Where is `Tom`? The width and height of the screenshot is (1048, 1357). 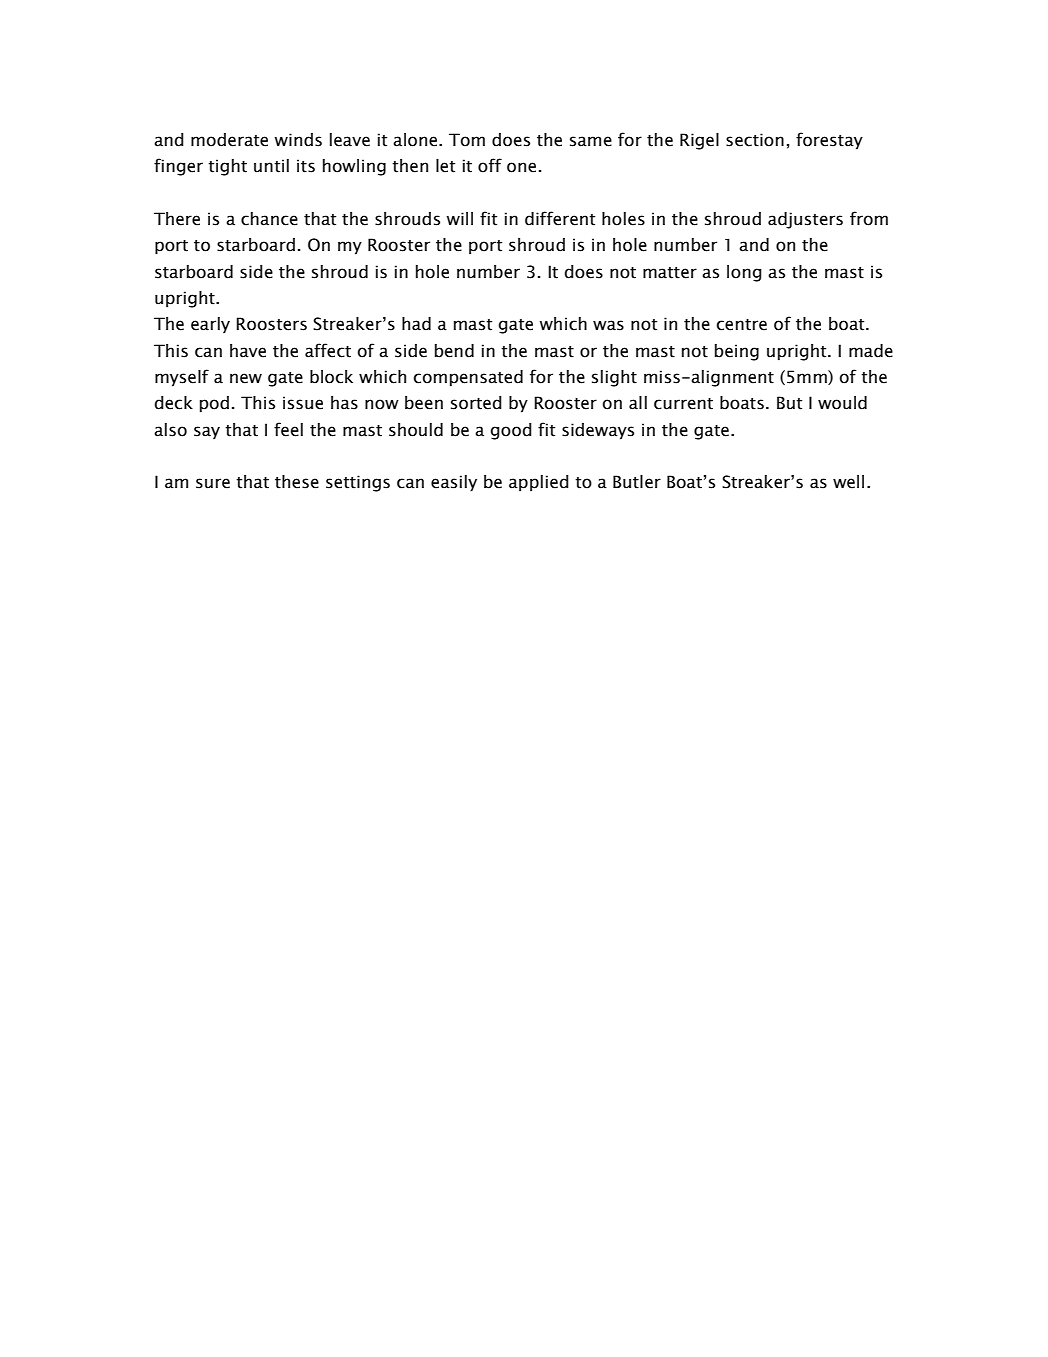
Tom is located at coordinates (467, 140).
